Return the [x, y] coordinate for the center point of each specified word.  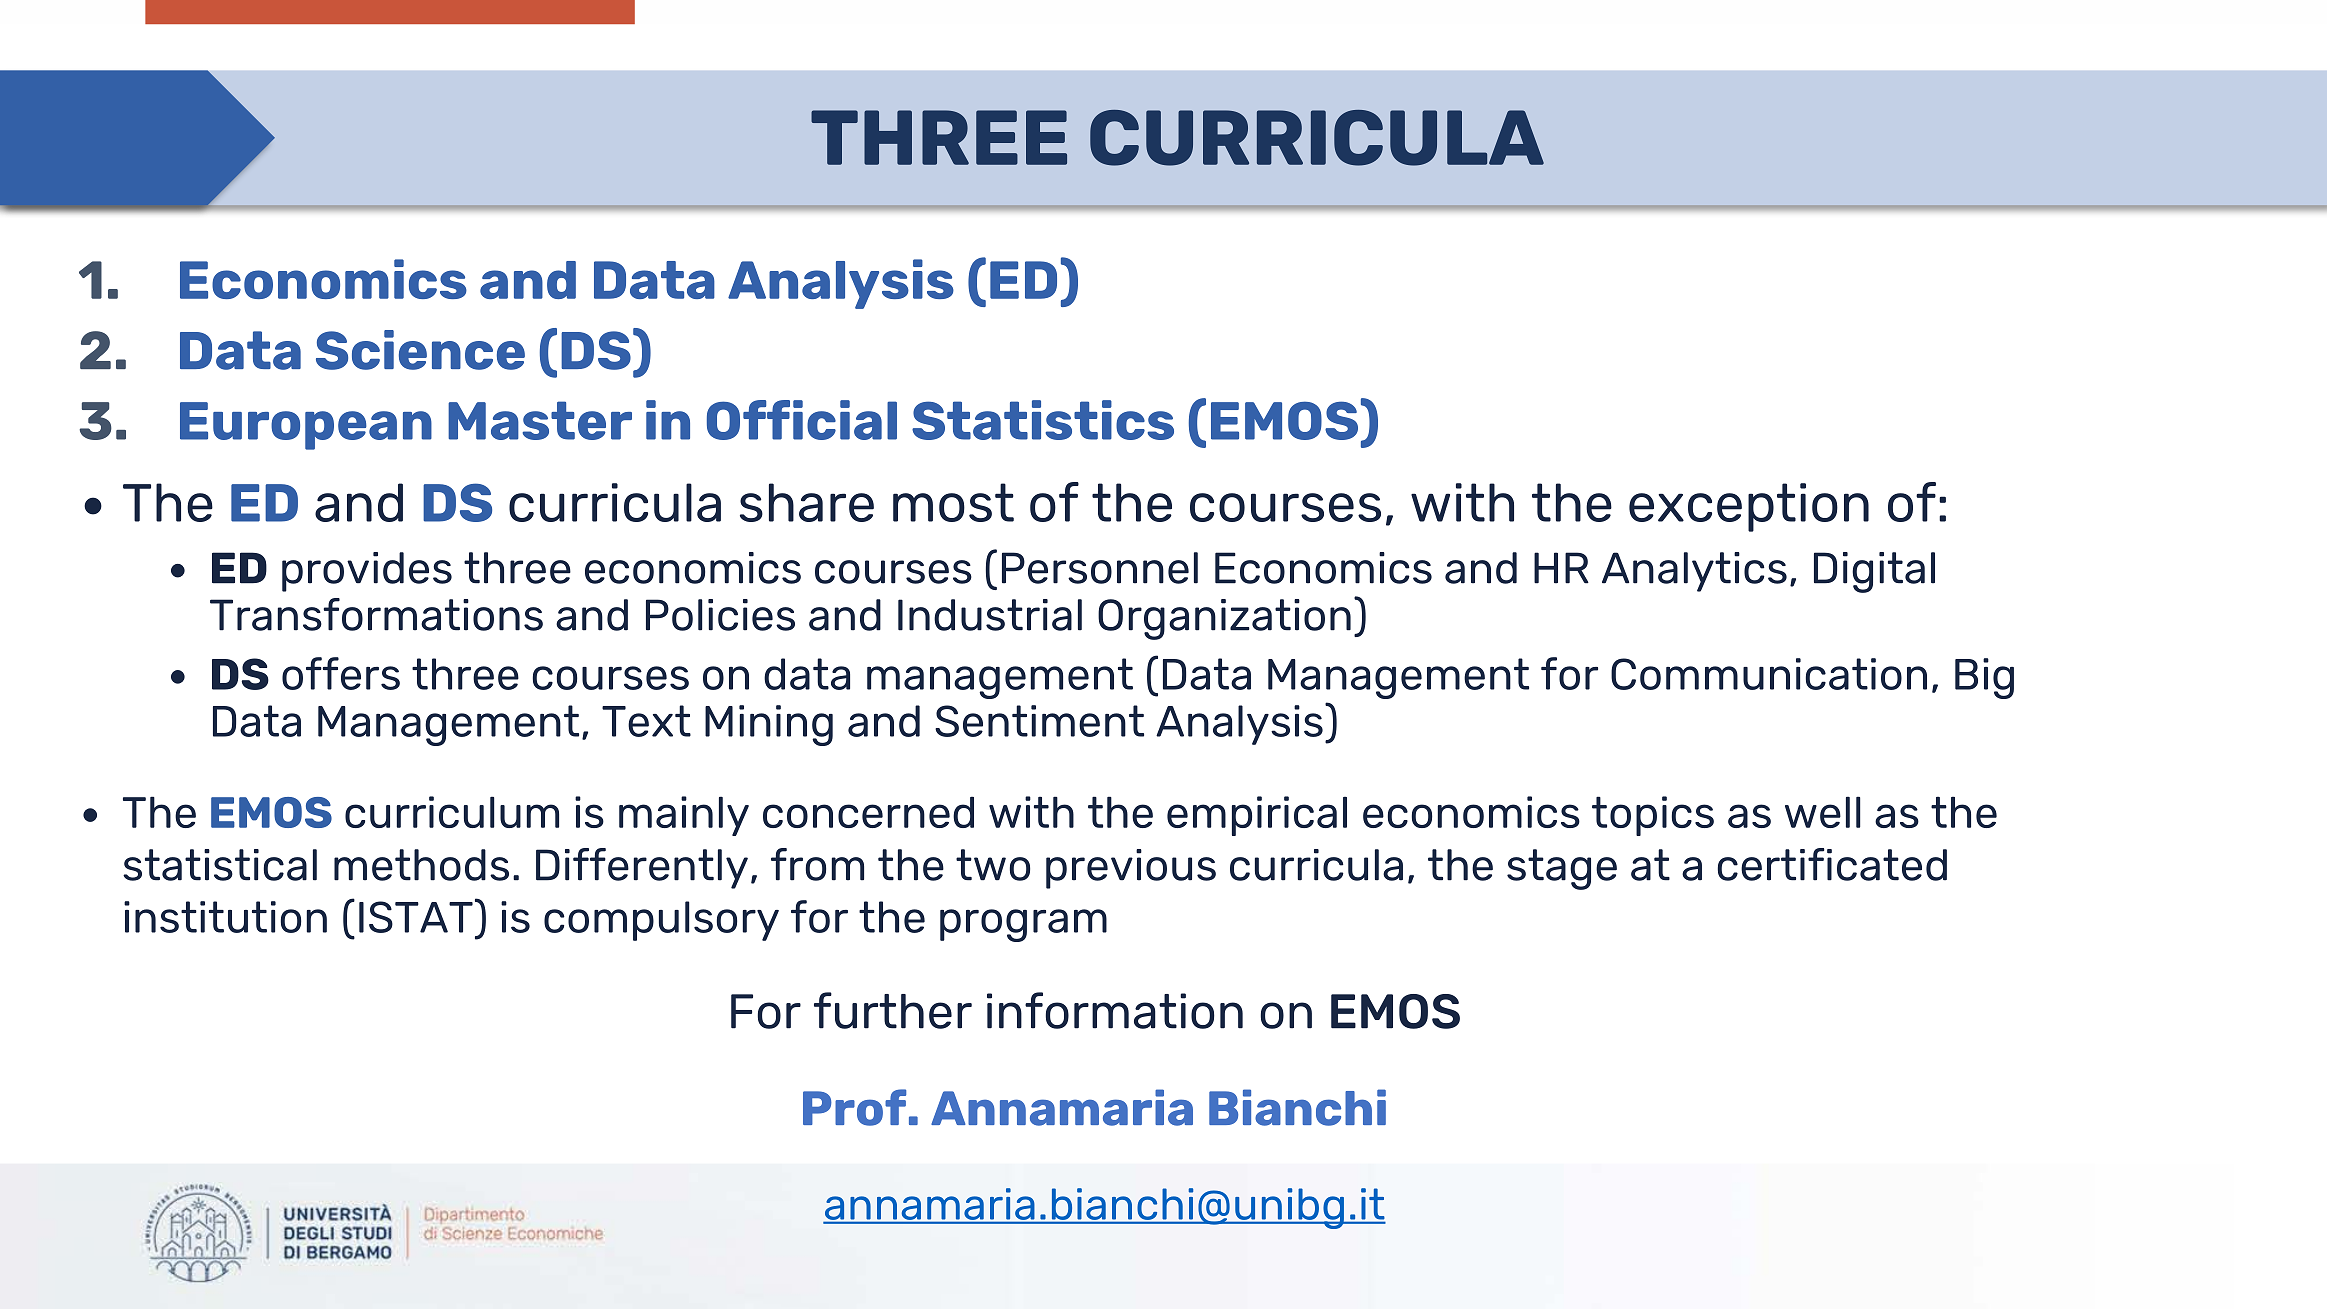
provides [367, 572]
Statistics [1043, 420]
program [1023, 925]
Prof [854, 1107]
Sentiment [1039, 721]
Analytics [1694, 572]
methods [421, 865]
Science [420, 350]
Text [646, 721]
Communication [1769, 674]
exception [1749, 507]
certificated [1832, 864]
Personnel [1100, 568]
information [1115, 1010]
